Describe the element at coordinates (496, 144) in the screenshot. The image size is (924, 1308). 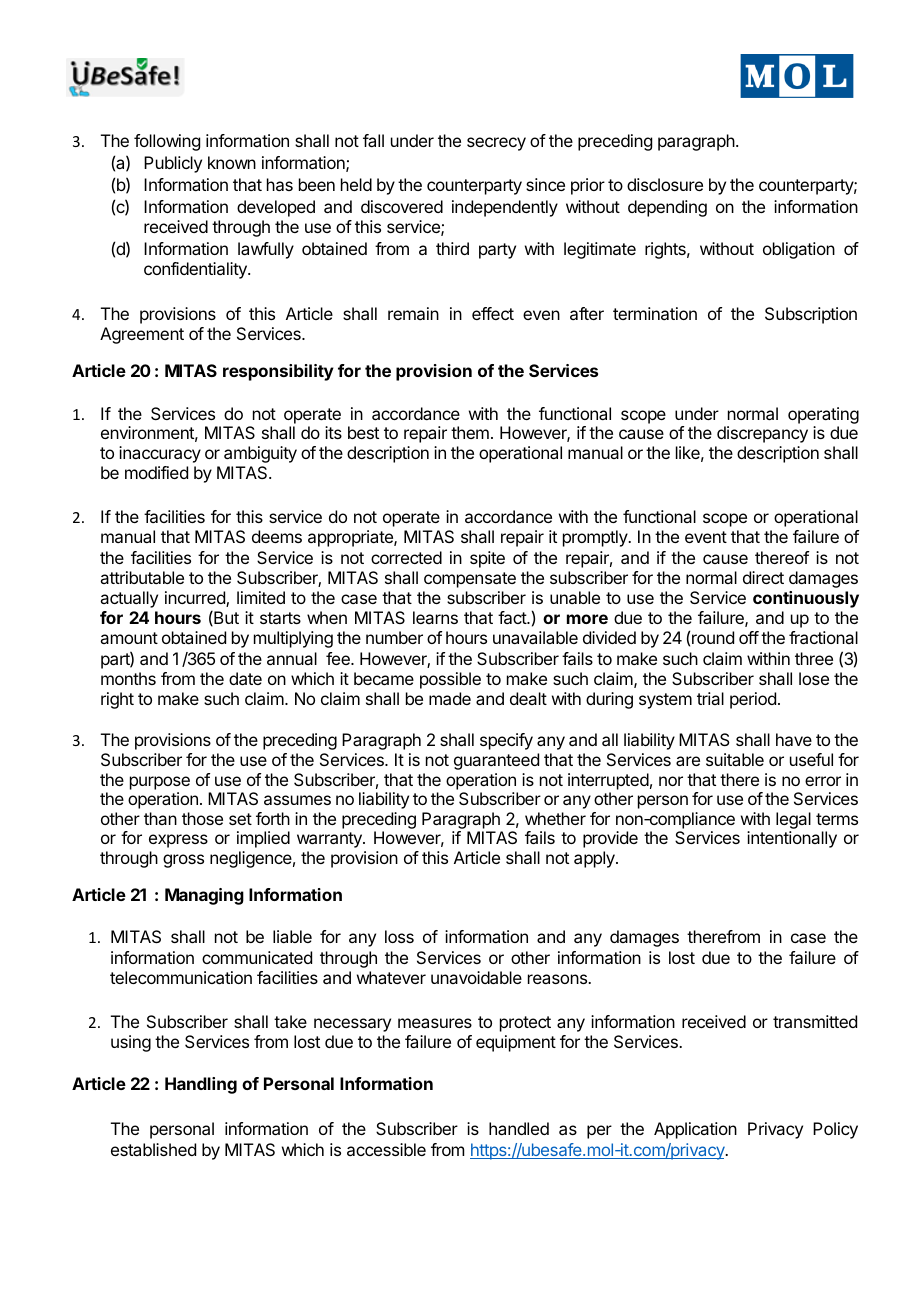
I see `secrecy` at that location.
